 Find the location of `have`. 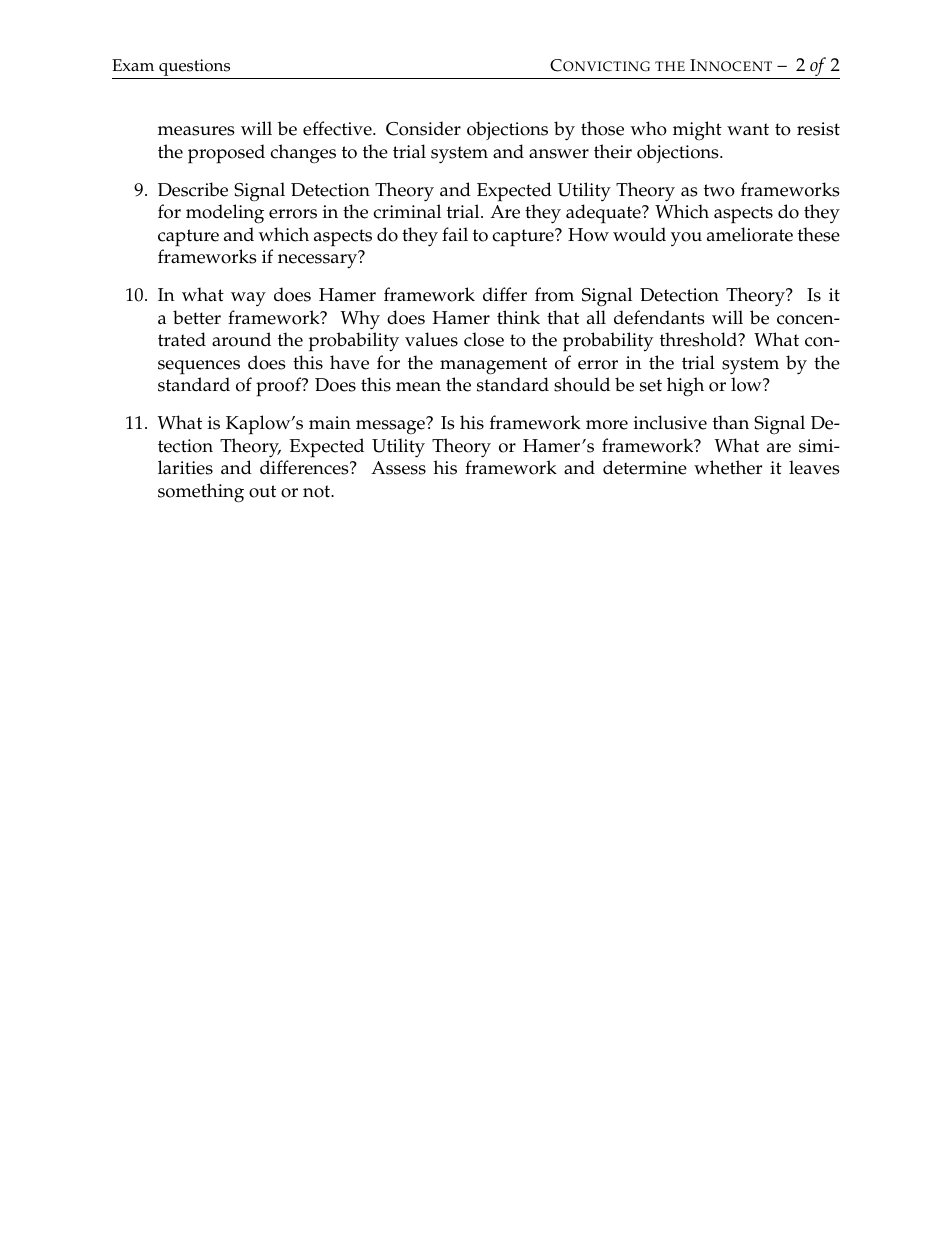

have is located at coordinates (349, 362).
